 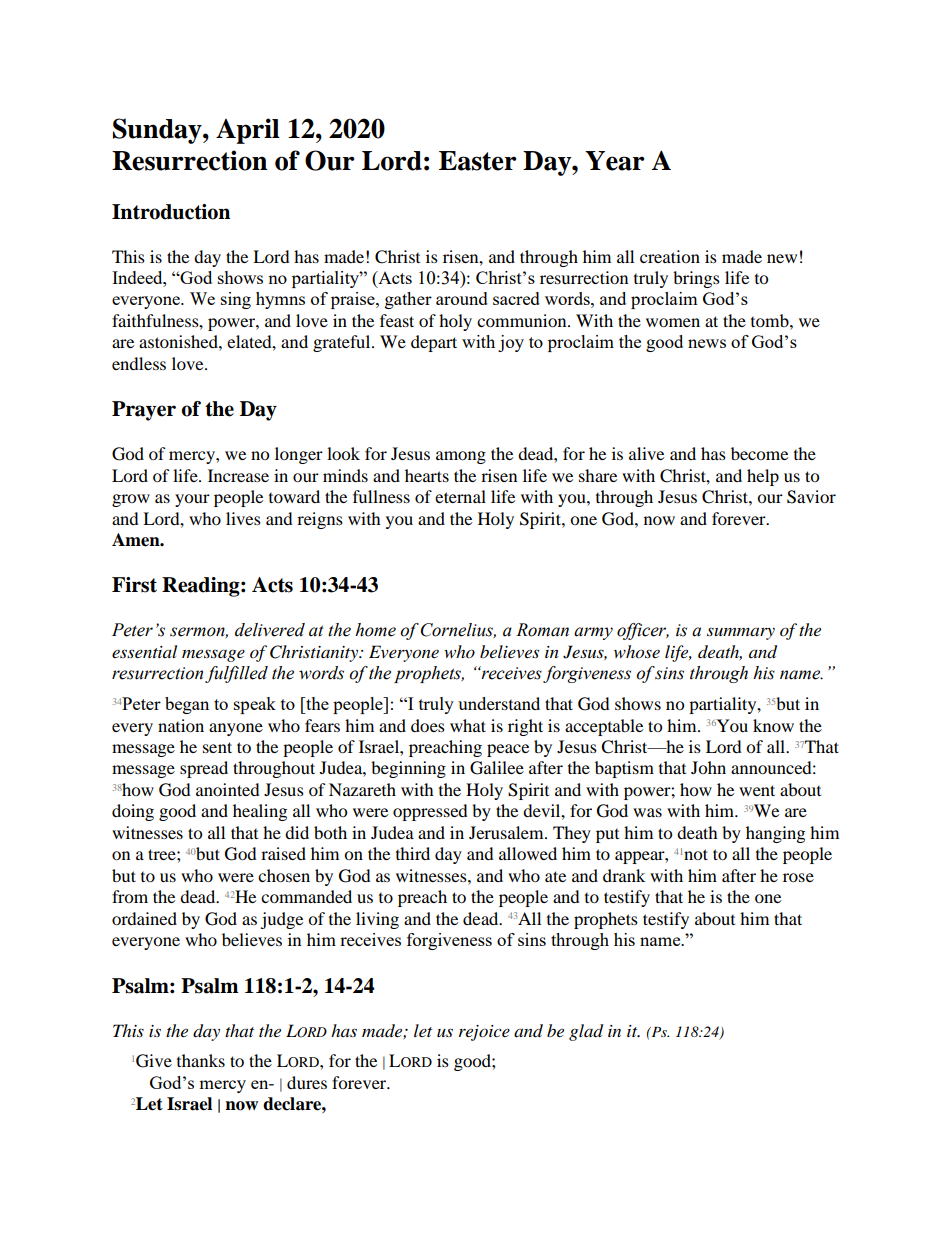 I want to click on Easter, so click(x=478, y=161).
